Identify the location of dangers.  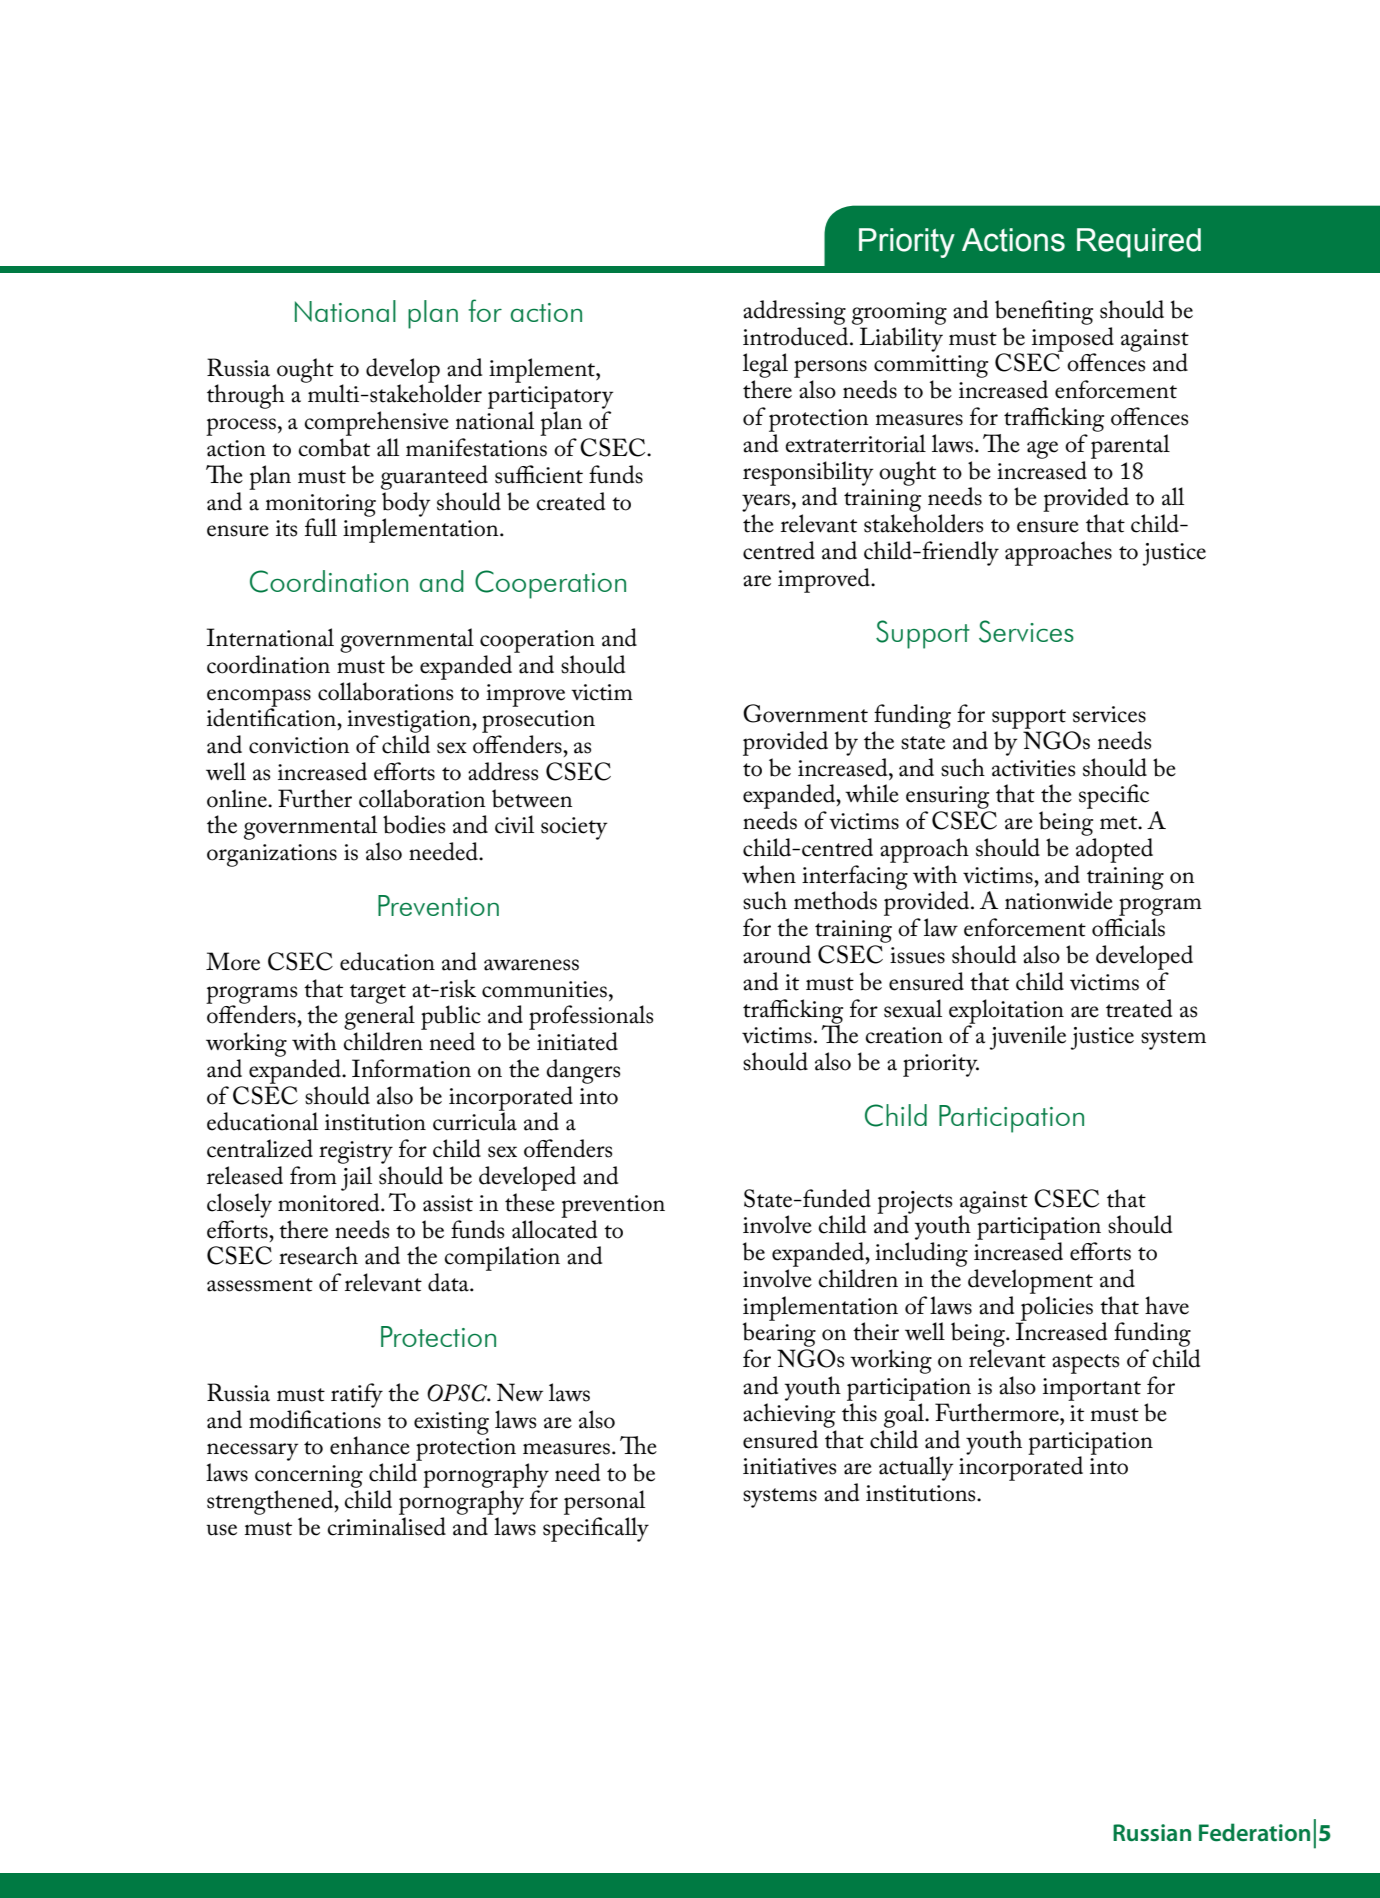
(583, 1071).
